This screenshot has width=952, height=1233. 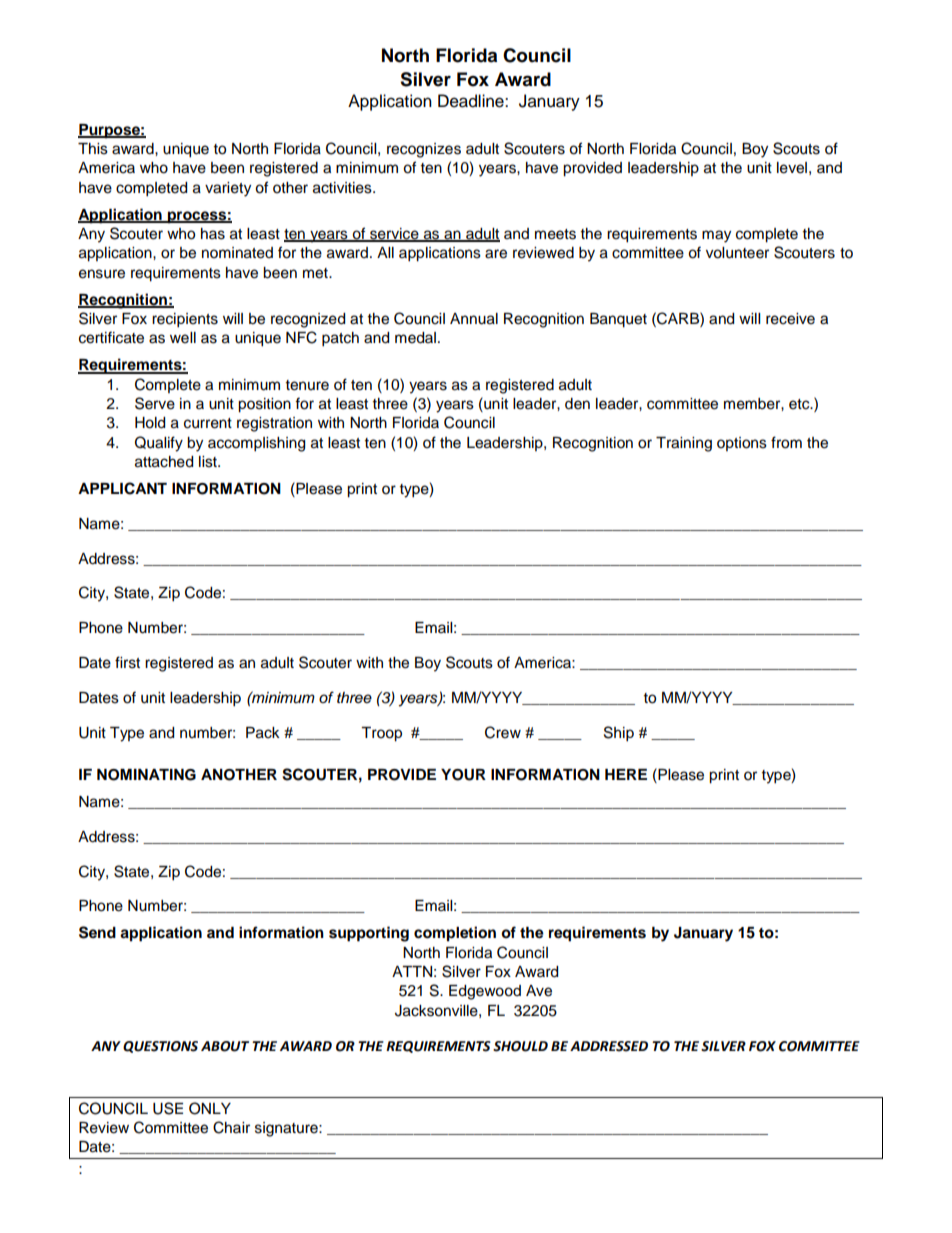 What do you see at coordinates (520, 1046) in the screenshot?
I see `SHOULD` at bounding box center [520, 1046].
